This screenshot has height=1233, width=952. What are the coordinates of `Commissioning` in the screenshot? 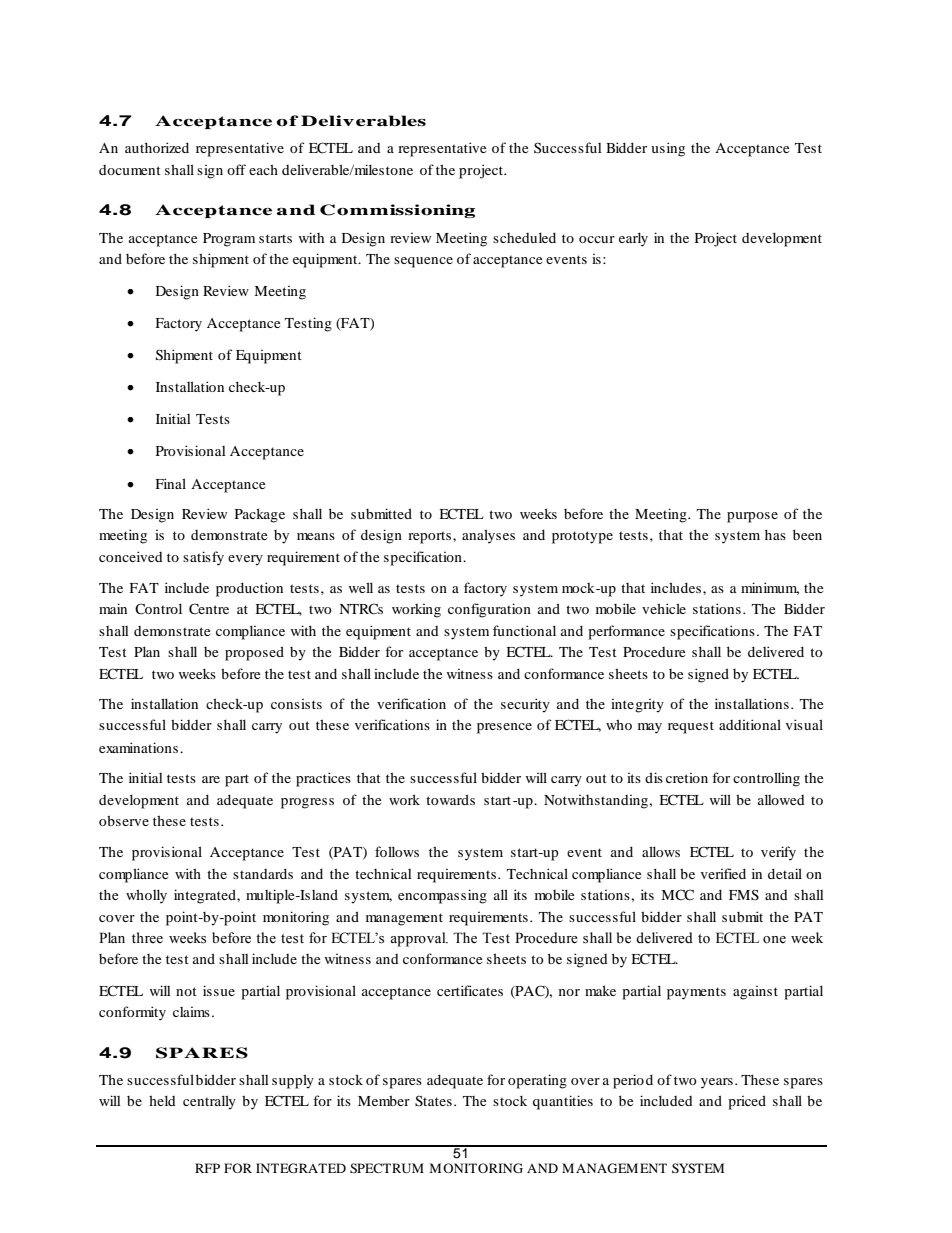 It's located at (397, 211).
